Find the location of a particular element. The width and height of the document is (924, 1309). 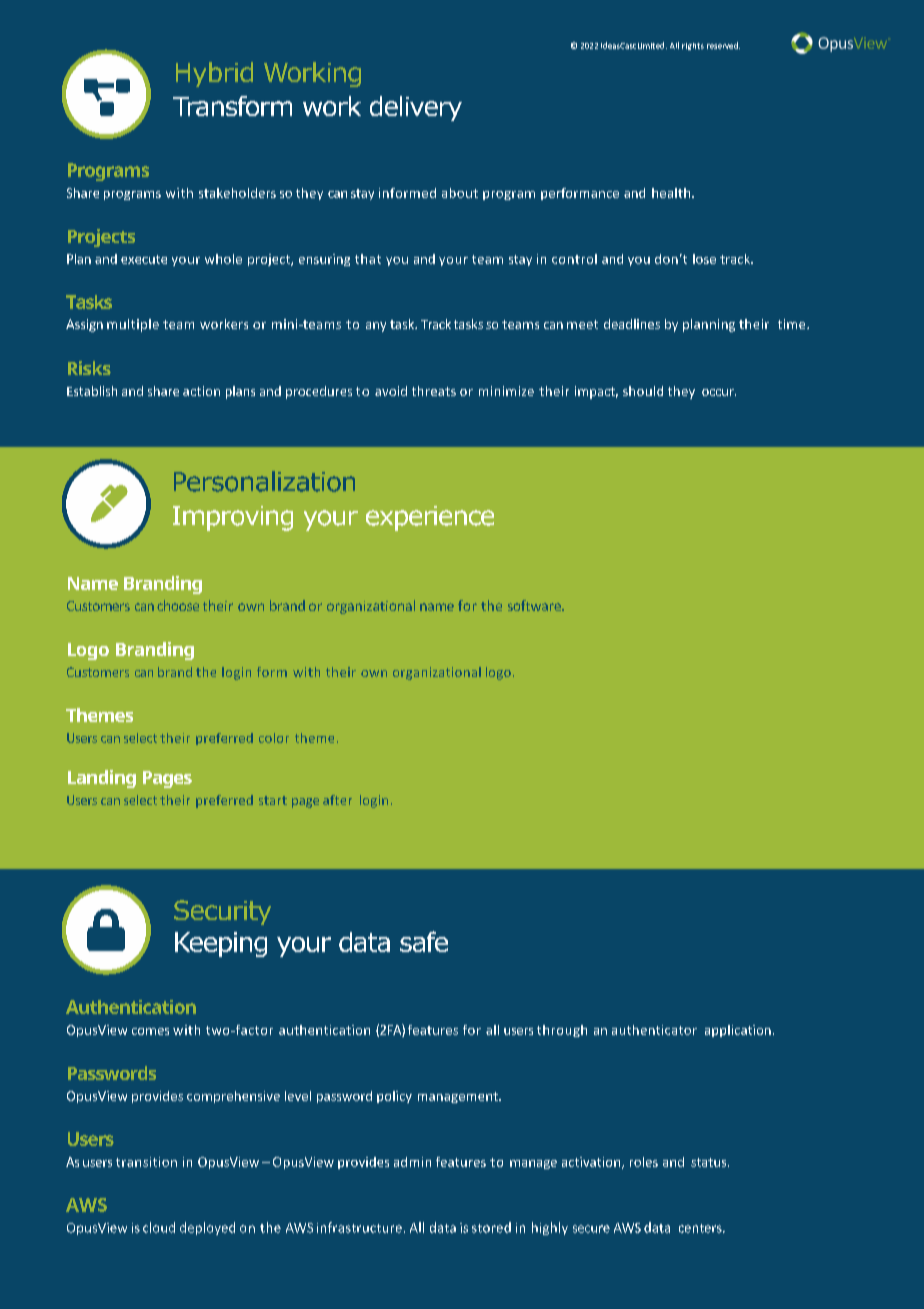

delivery is located at coordinates (416, 108).
